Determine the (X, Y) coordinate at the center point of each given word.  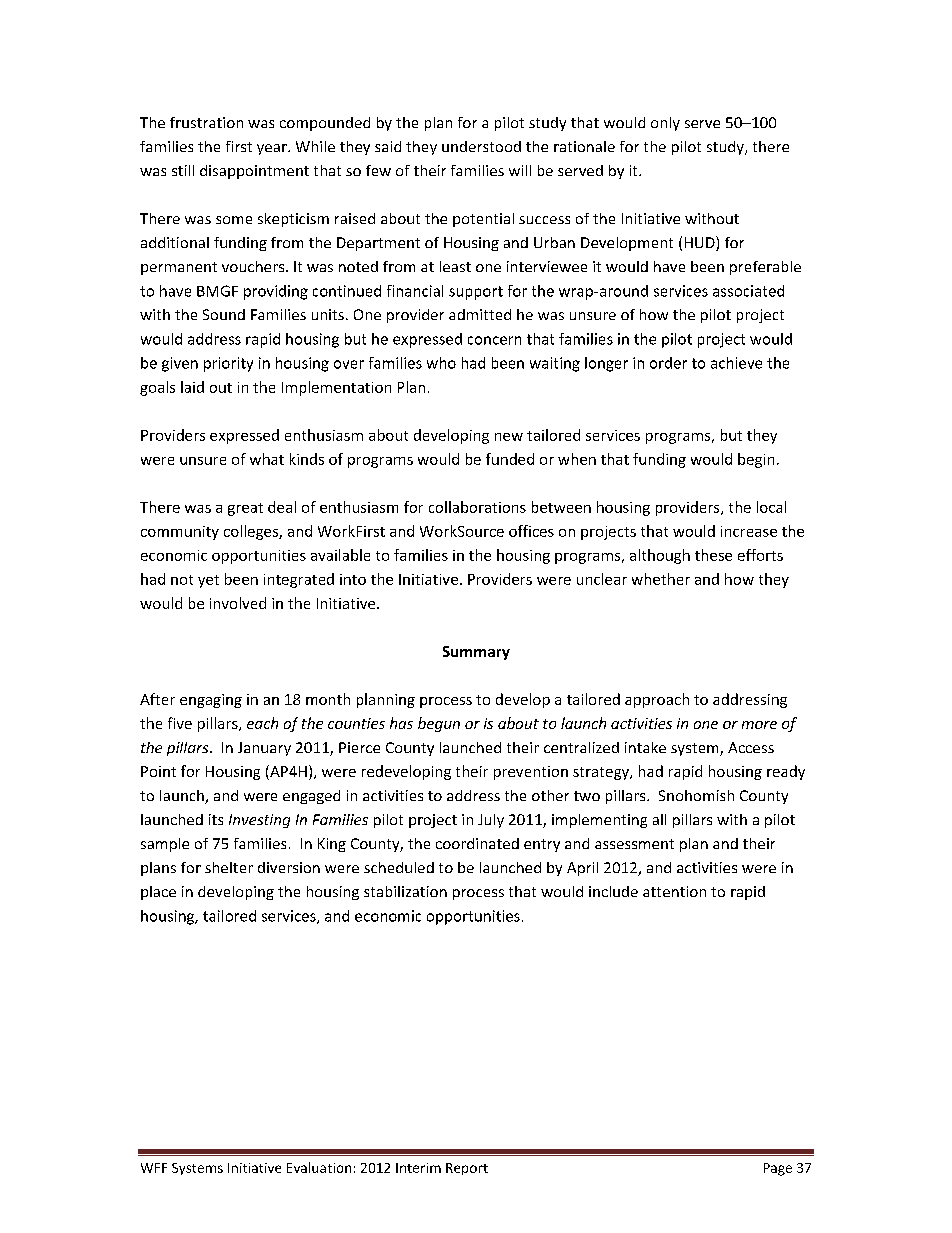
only (665, 124)
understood (481, 146)
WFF (154, 1168)
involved (238, 603)
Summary (476, 653)
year (273, 149)
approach (657, 700)
